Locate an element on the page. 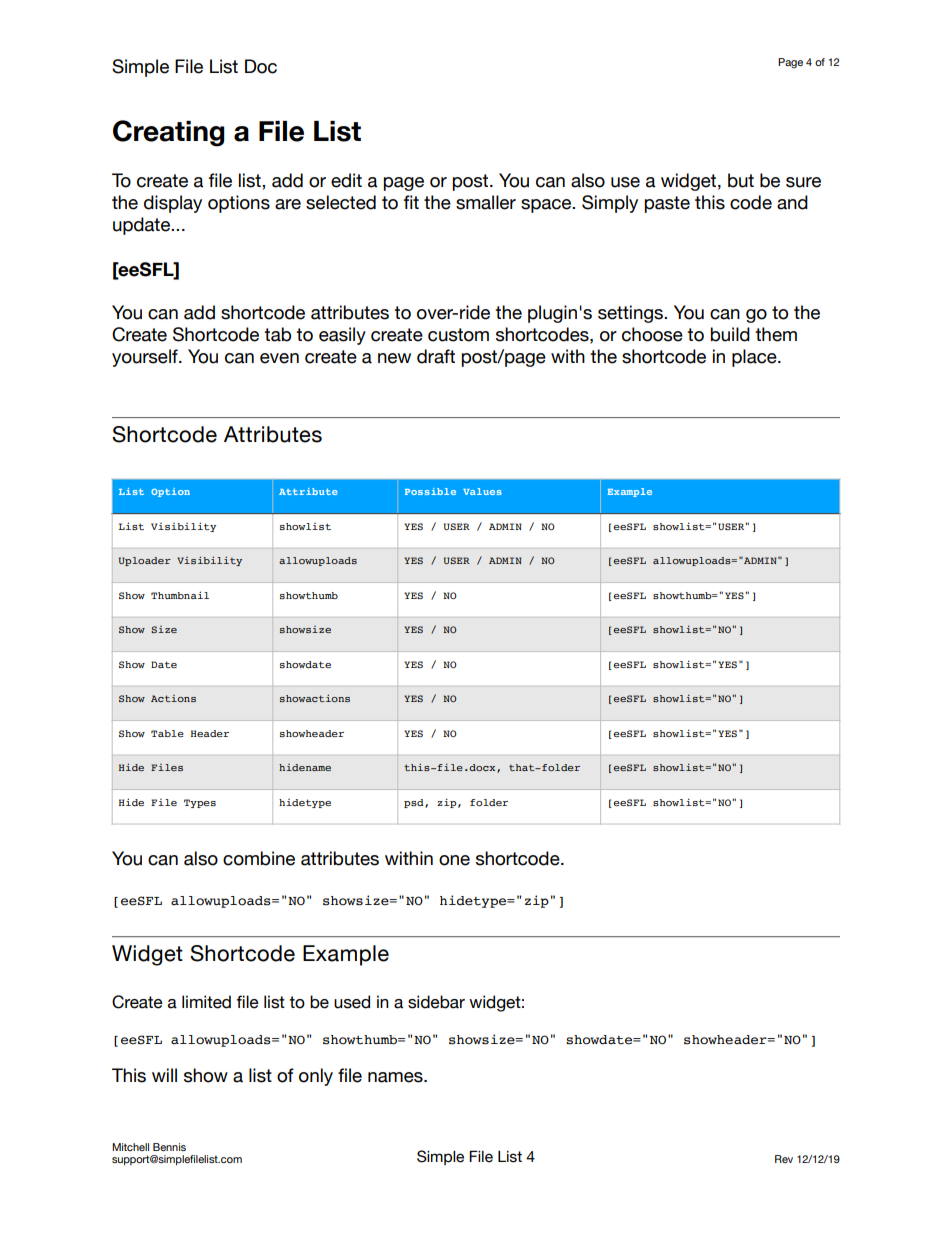 The image size is (952, 1233). psd is located at coordinates (415, 803).
